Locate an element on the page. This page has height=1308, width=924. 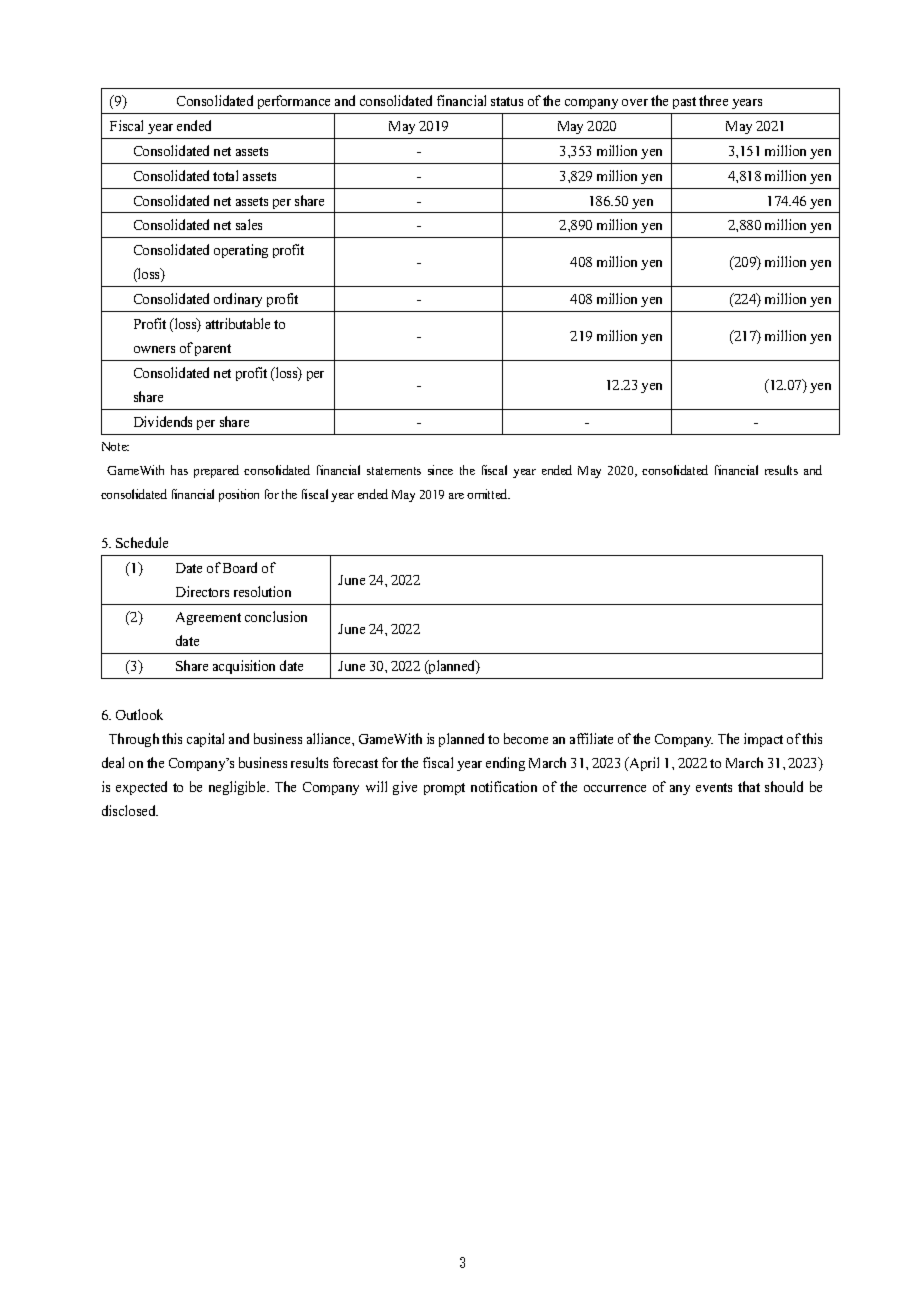
total is located at coordinates (225, 175).
